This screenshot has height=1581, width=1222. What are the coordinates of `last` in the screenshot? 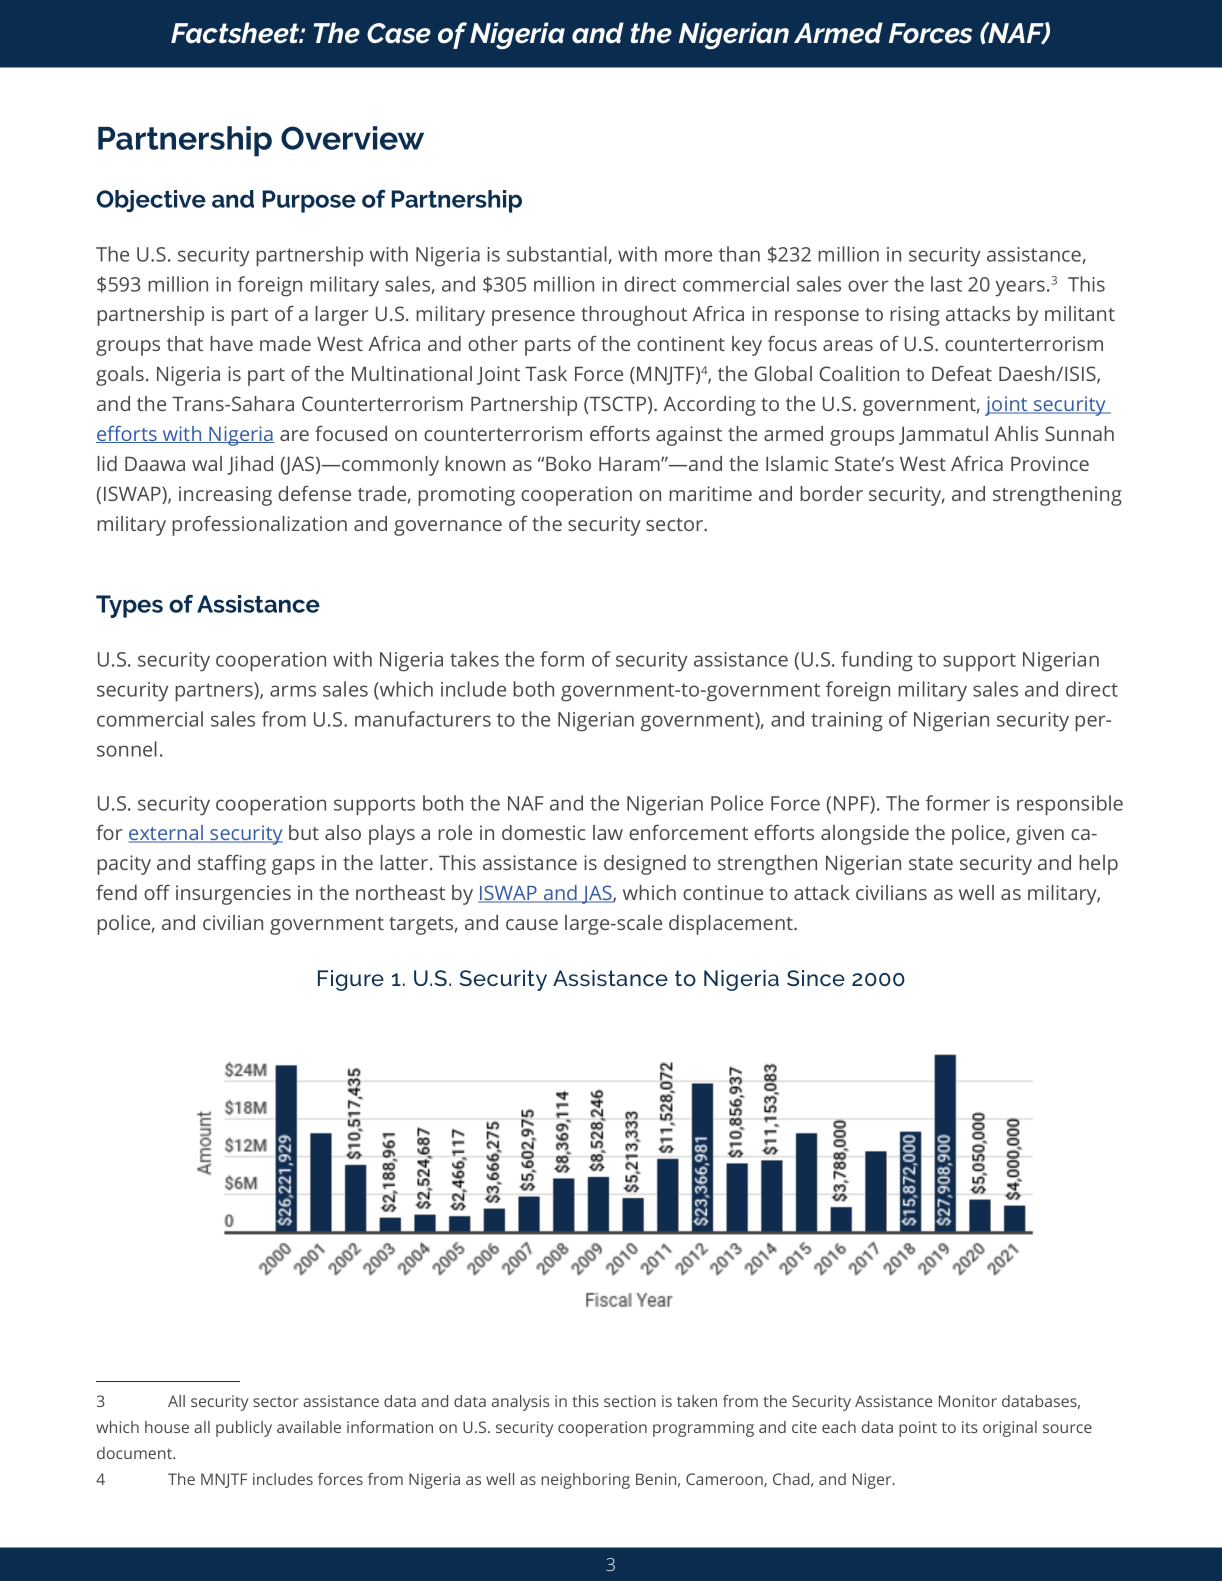 It's located at (946, 284).
